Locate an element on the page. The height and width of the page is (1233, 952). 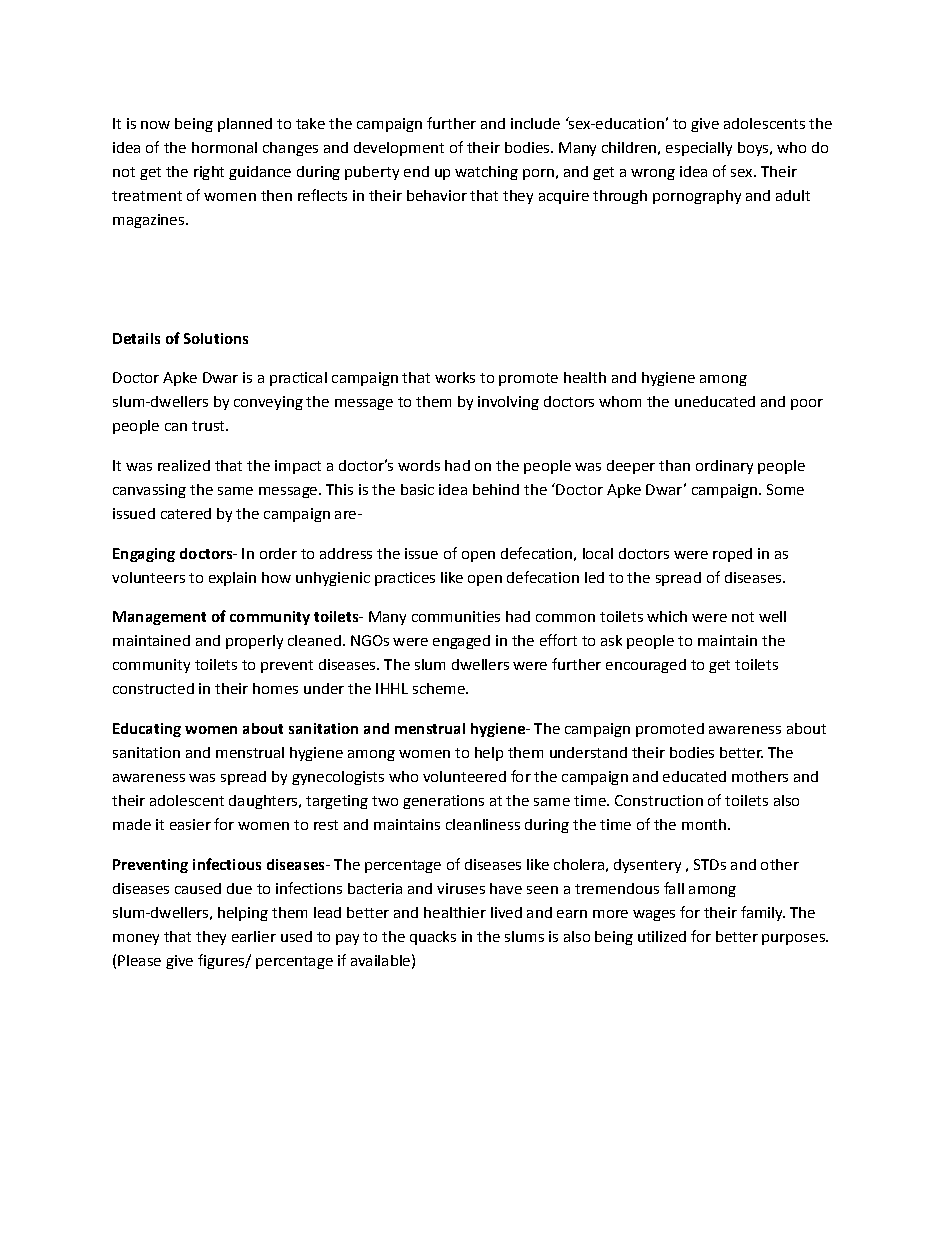
roped is located at coordinates (732, 555).
